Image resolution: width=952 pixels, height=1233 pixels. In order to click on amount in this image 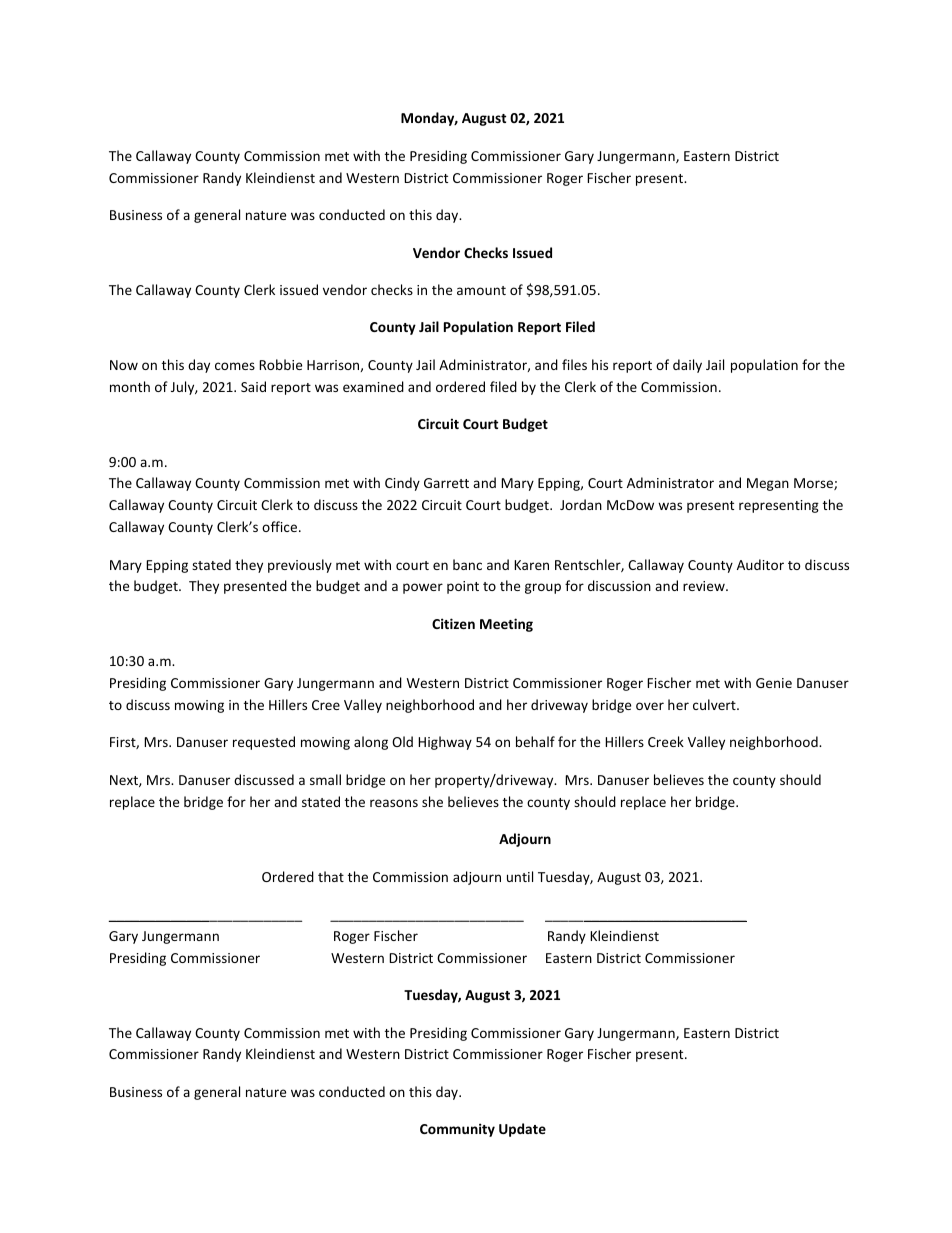, I will do `click(481, 290)`.
